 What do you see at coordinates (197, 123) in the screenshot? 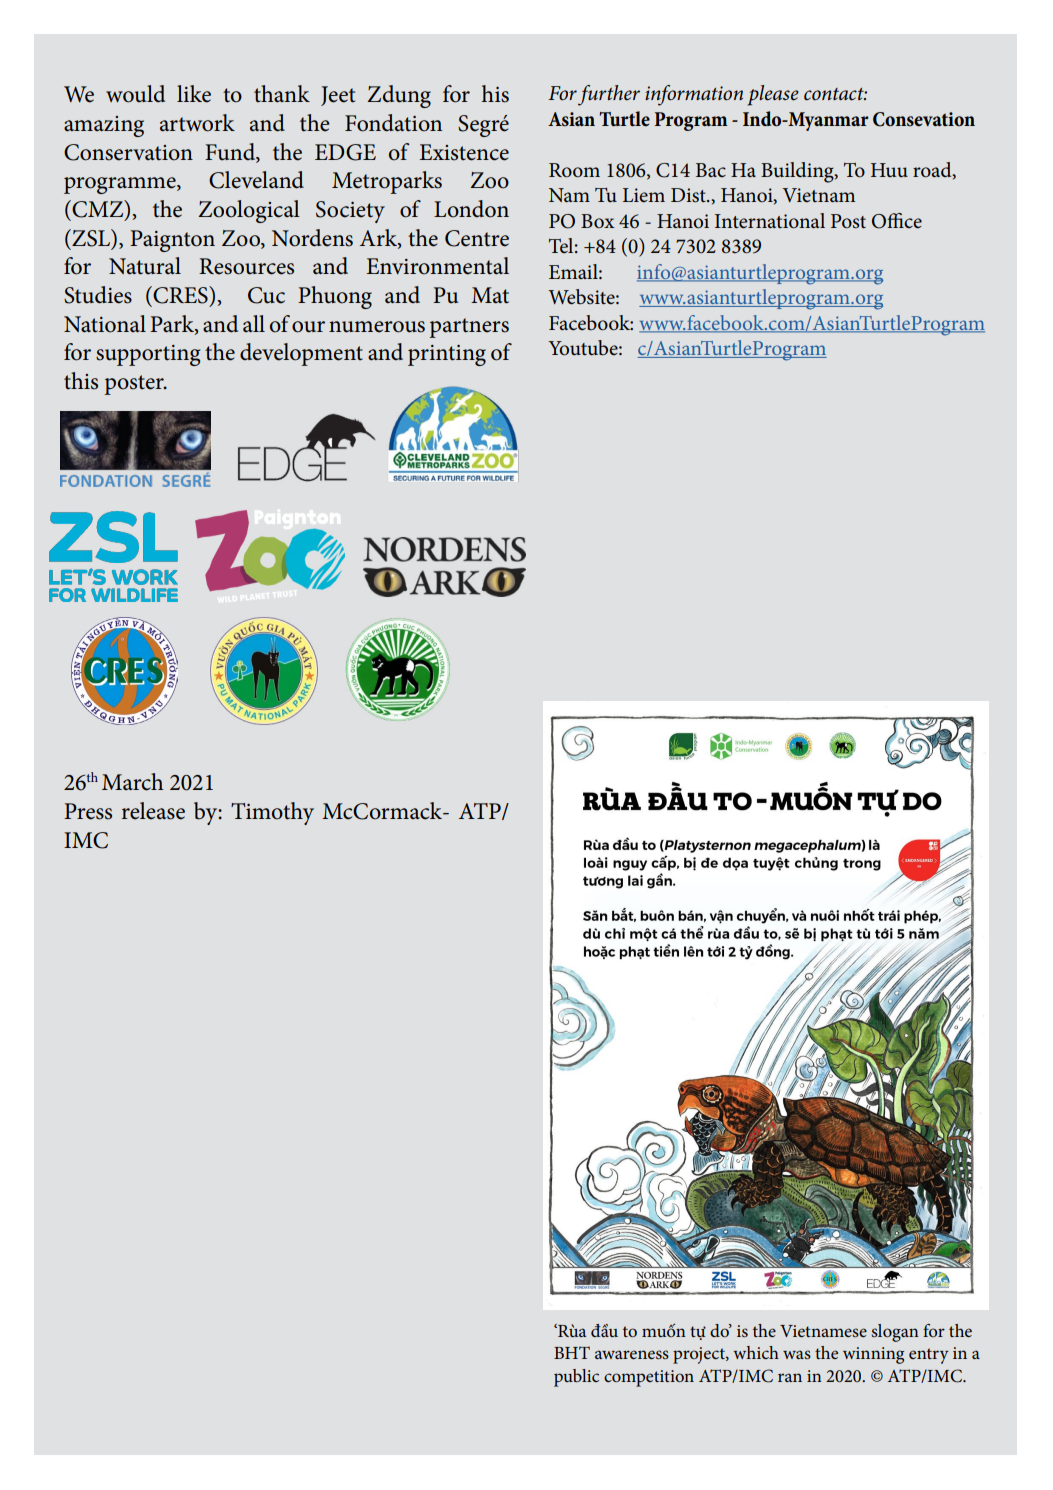
I see `artwork` at bounding box center [197, 123].
